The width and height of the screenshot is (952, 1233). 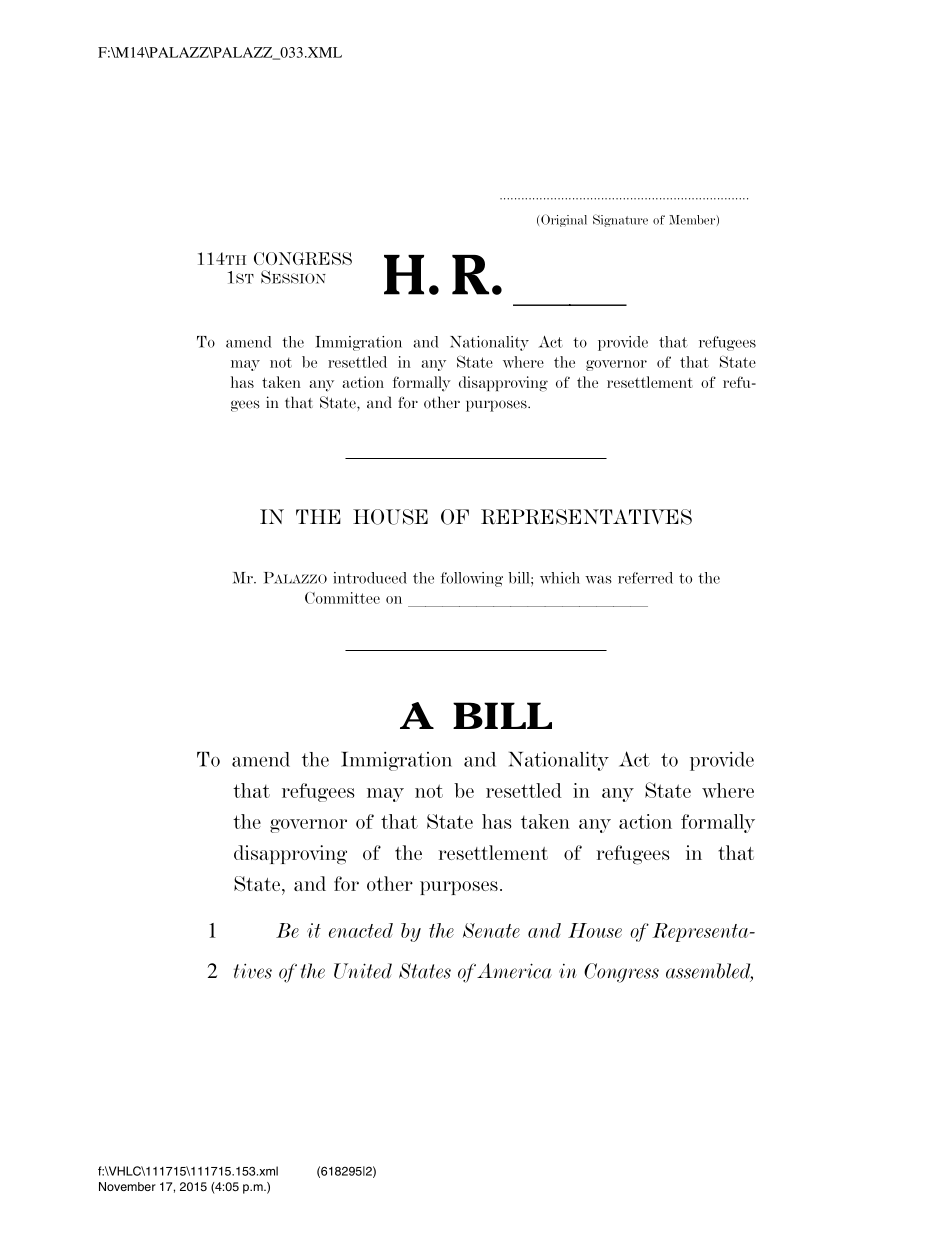 I want to click on America, so click(x=514, y=971).
